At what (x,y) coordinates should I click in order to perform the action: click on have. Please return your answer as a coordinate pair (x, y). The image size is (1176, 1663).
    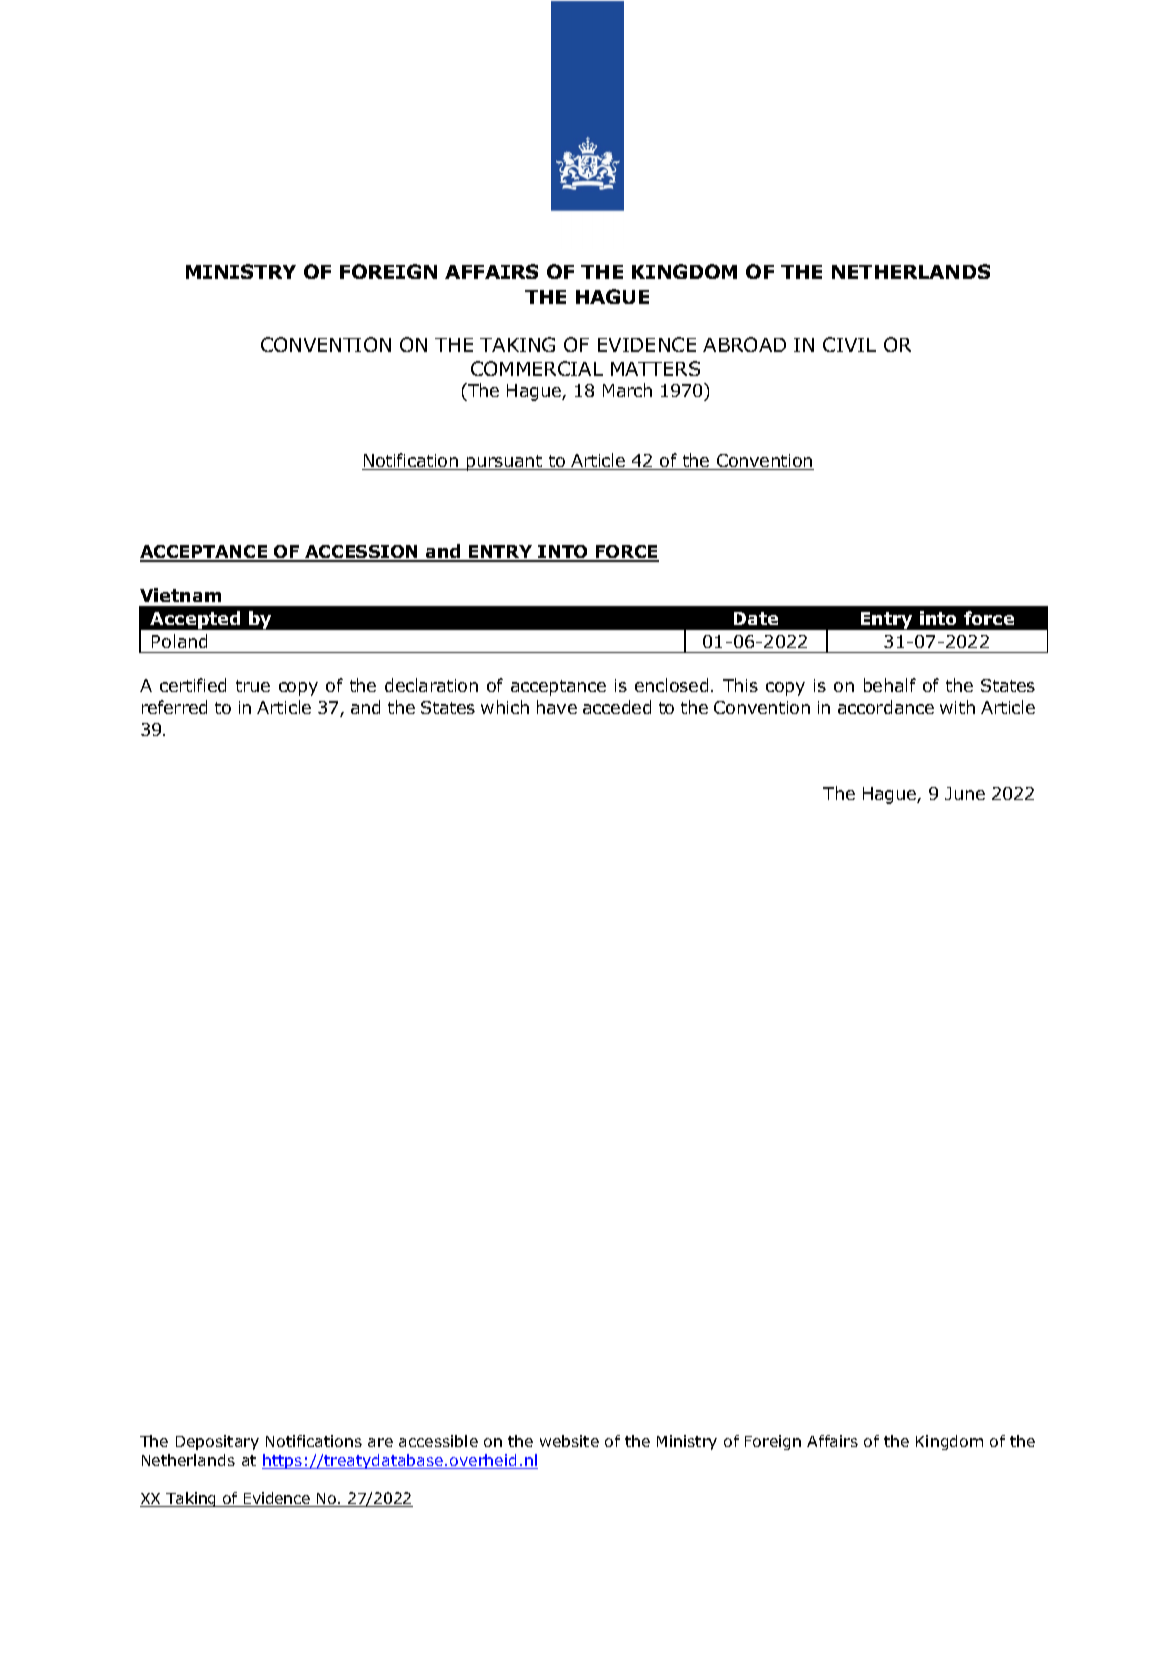
    Looking at the image, I should click on (557, 707).
